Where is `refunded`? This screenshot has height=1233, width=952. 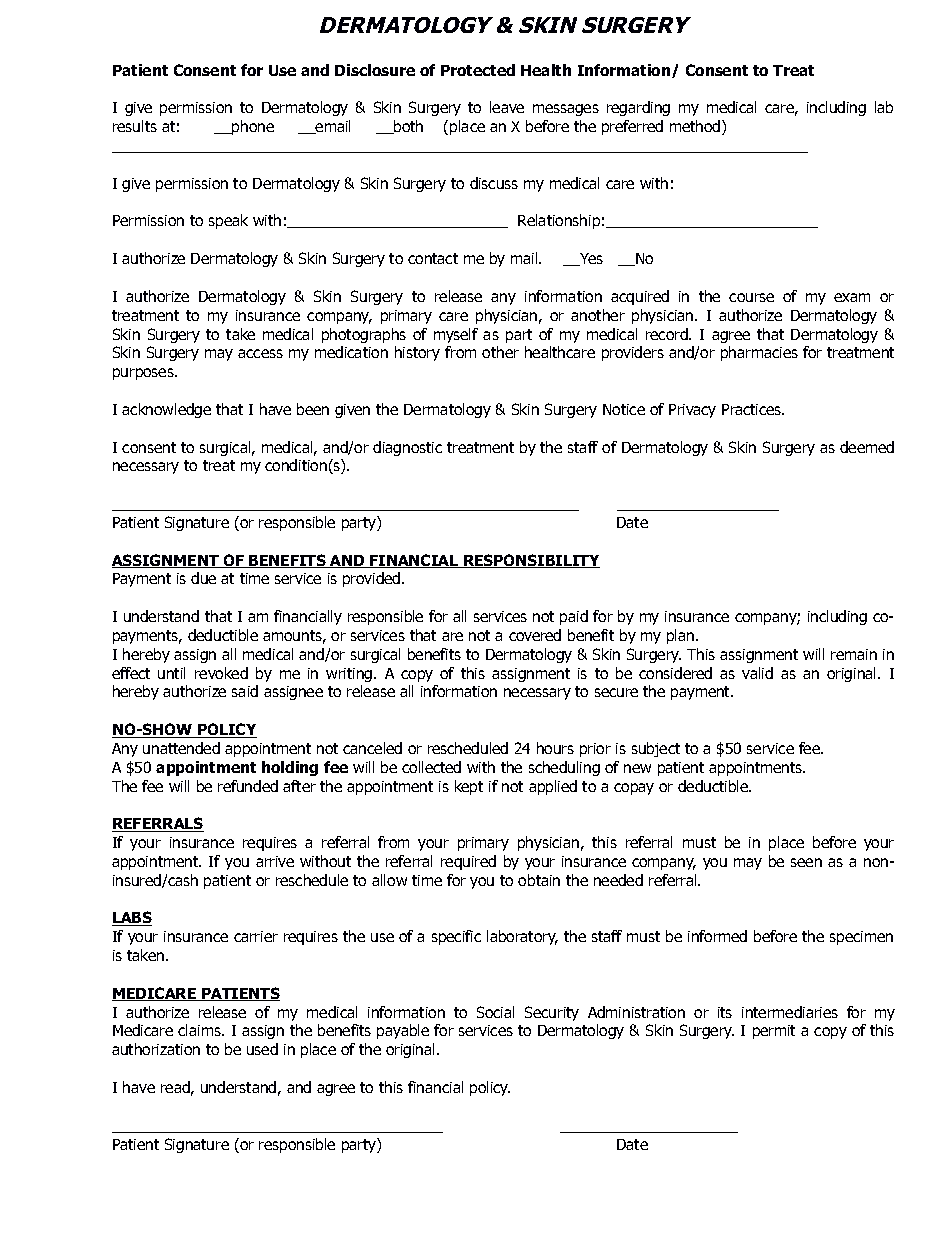 refunded is located at coordinates (248, 786).
